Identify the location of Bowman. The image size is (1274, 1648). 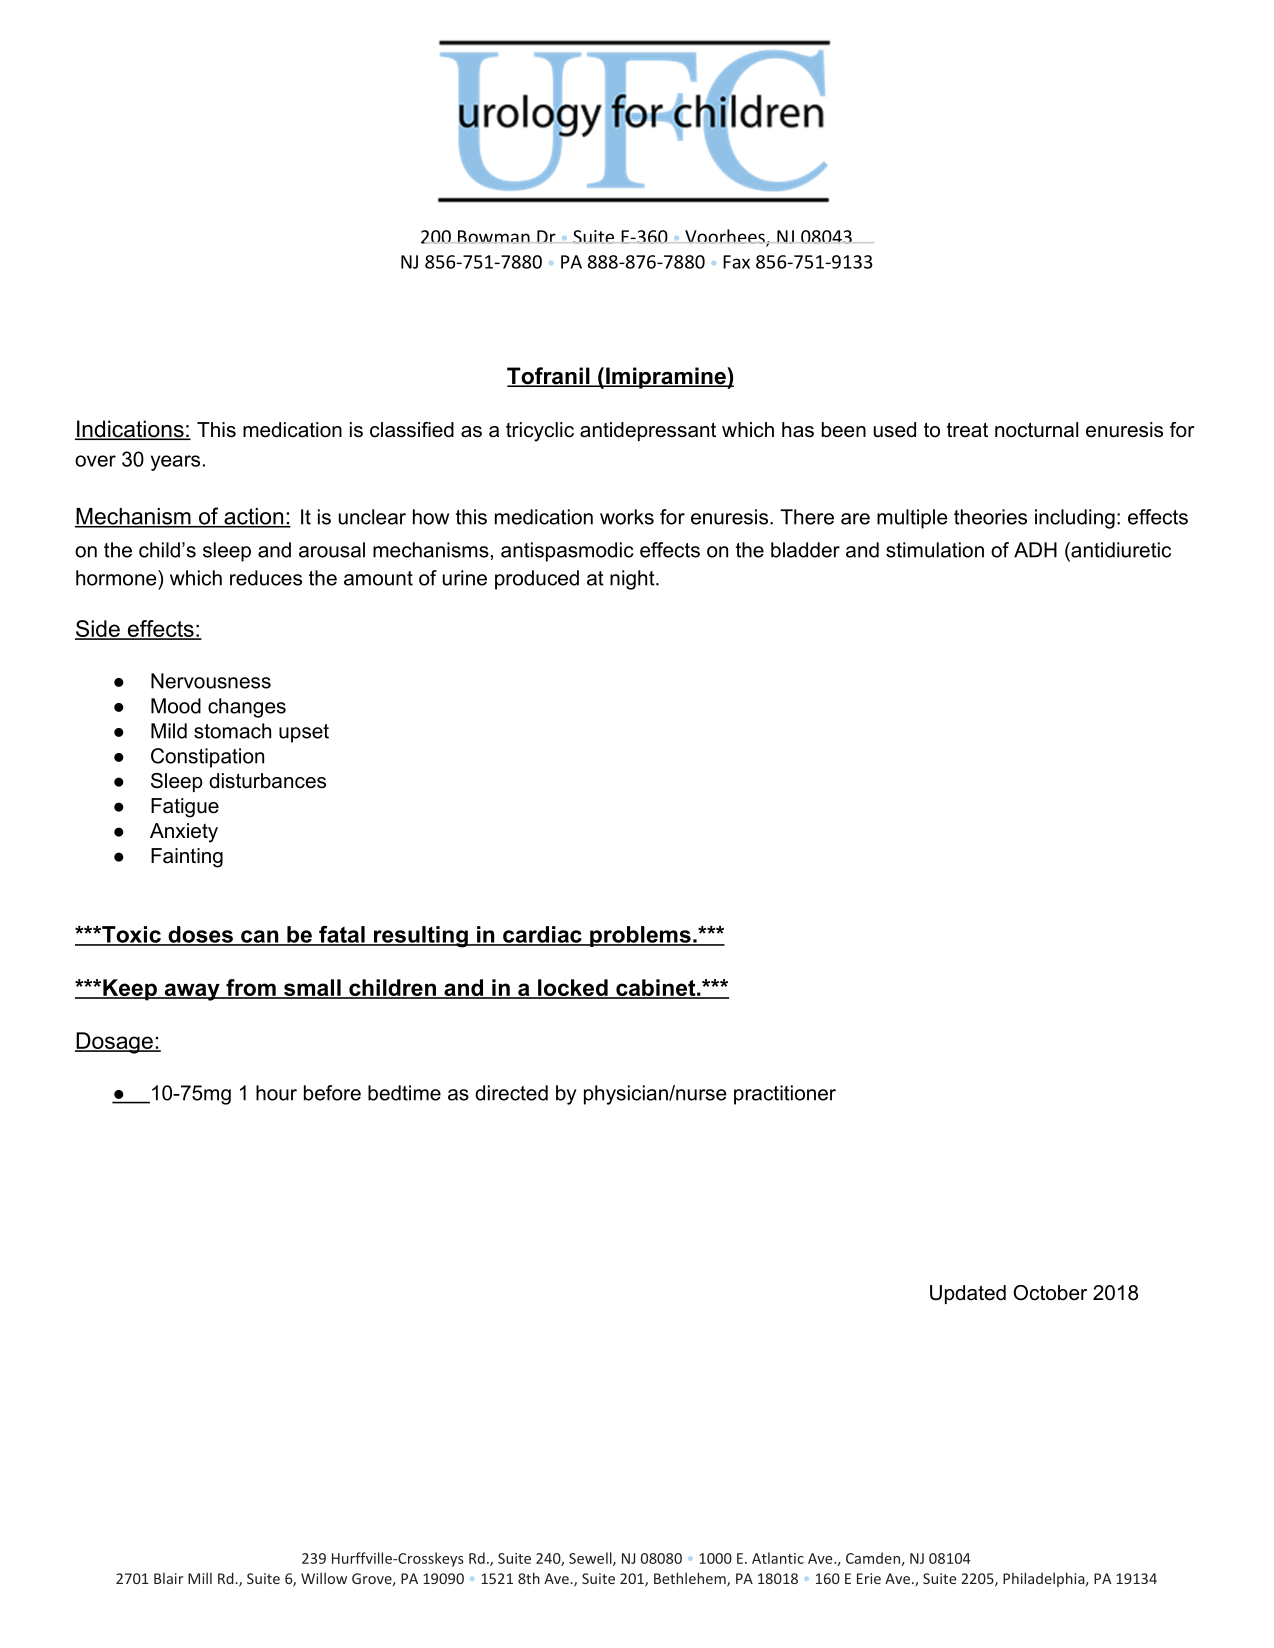
(494, 237).
